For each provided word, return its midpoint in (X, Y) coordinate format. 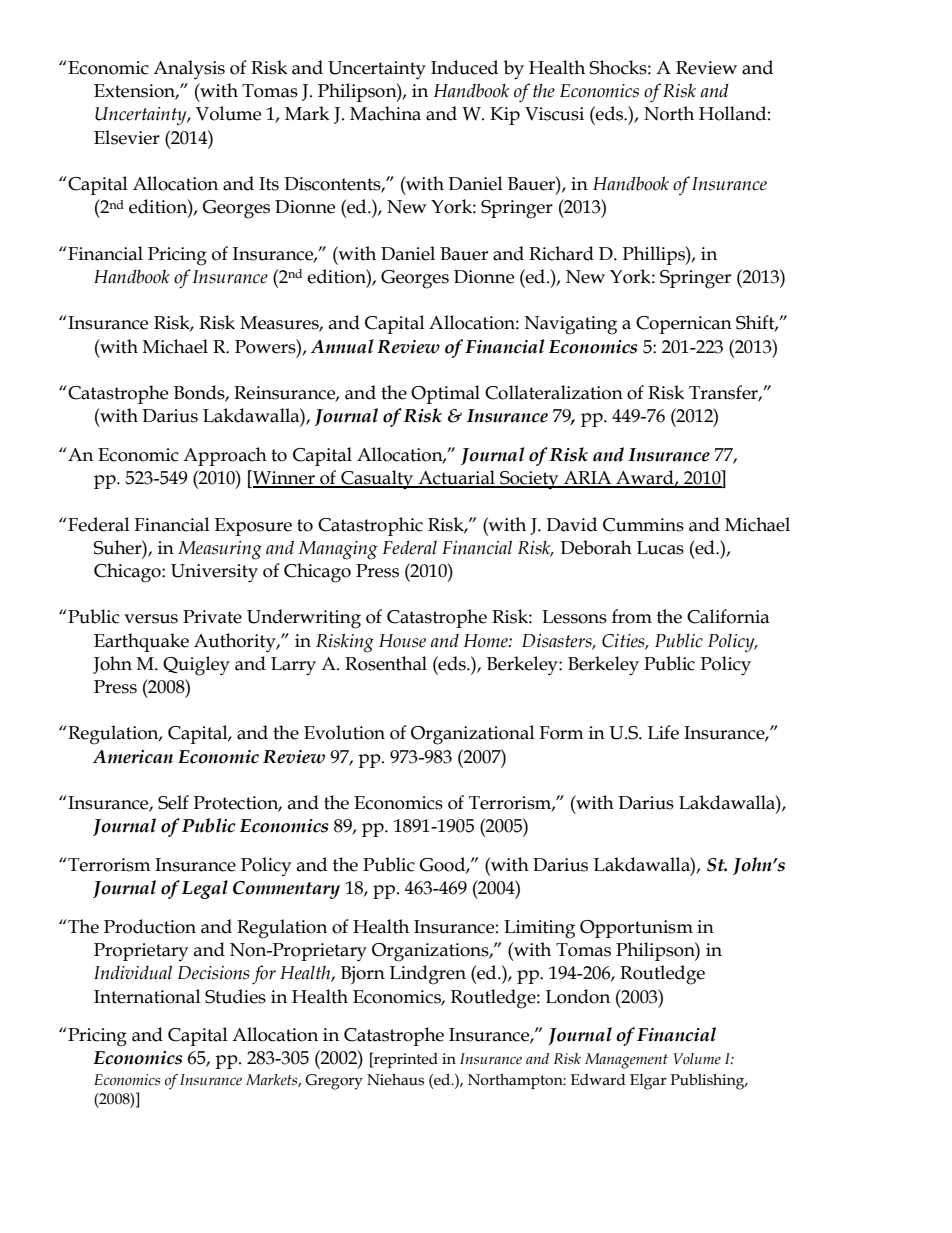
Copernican (684, 325)
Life (663, 732)
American (133, 757)
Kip (505, 116)
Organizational (473, 735)
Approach (225, 456)
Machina (385, 113)
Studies (235, 996)
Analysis (189, 70)
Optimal (445, 394)
